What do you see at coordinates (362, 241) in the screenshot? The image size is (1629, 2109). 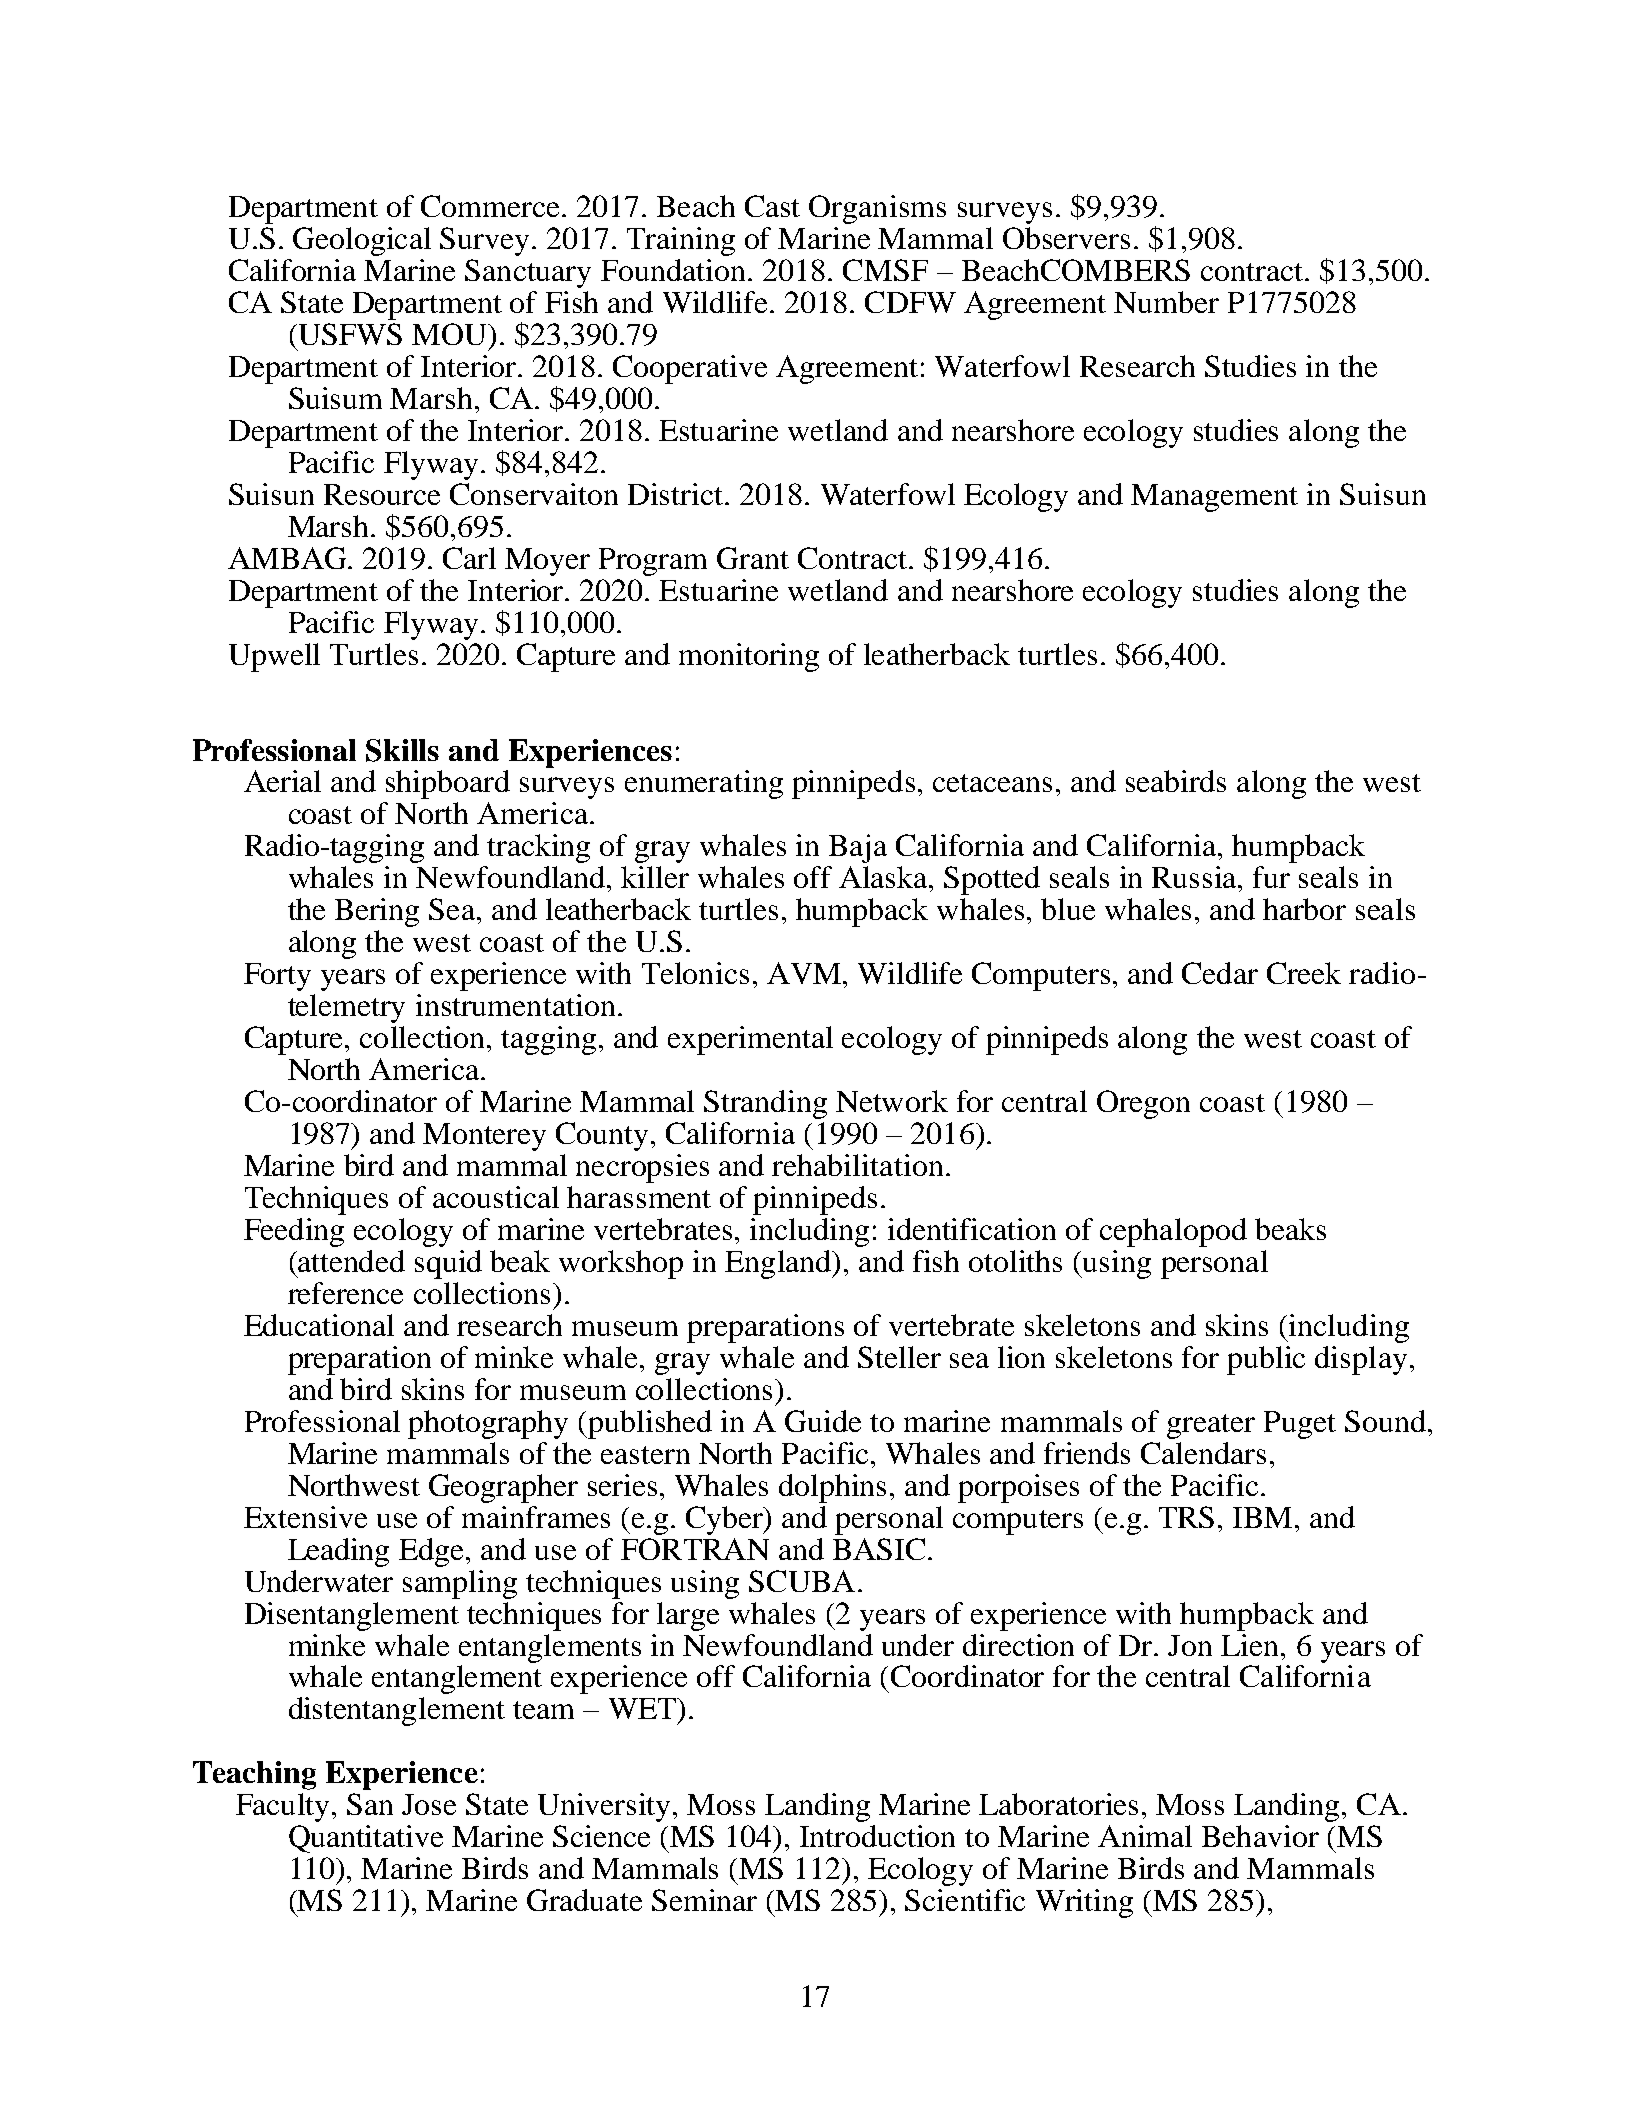 I see `Geological` at bounding box center [362, 241].
